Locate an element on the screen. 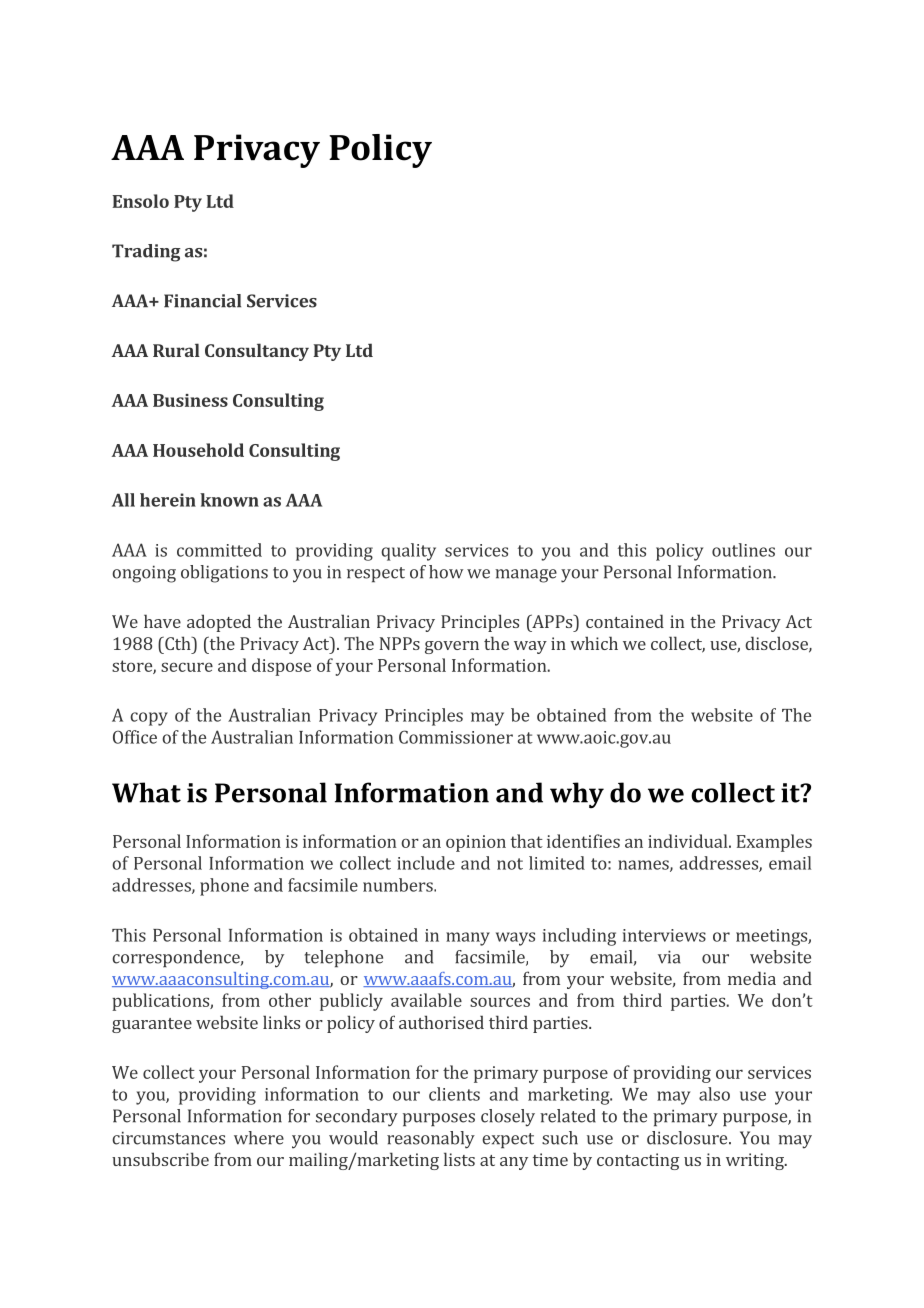 This screenshot has height=1308, width=924. which is located at coordinates (594, 643).
